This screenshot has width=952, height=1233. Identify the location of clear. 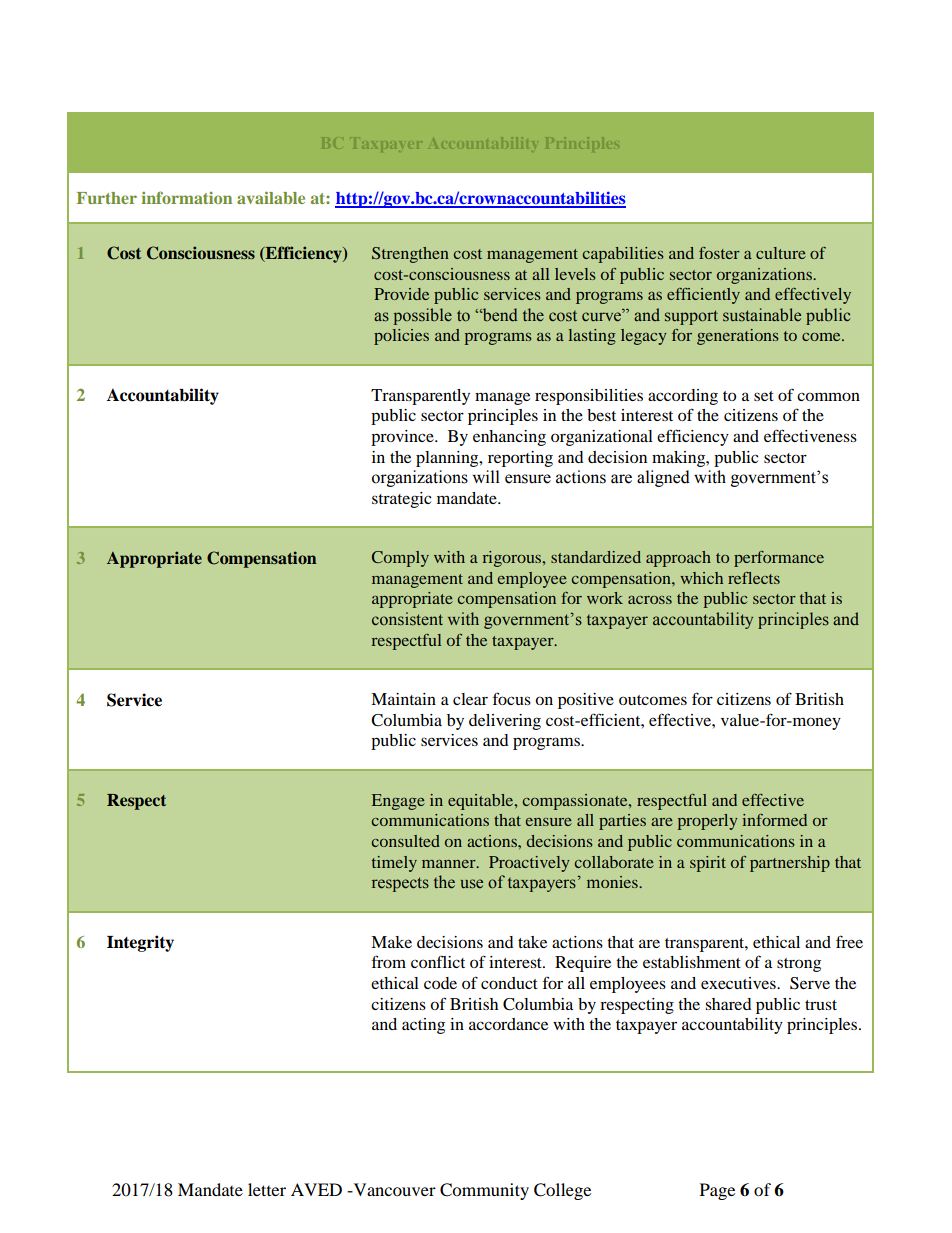
(470, 699).
